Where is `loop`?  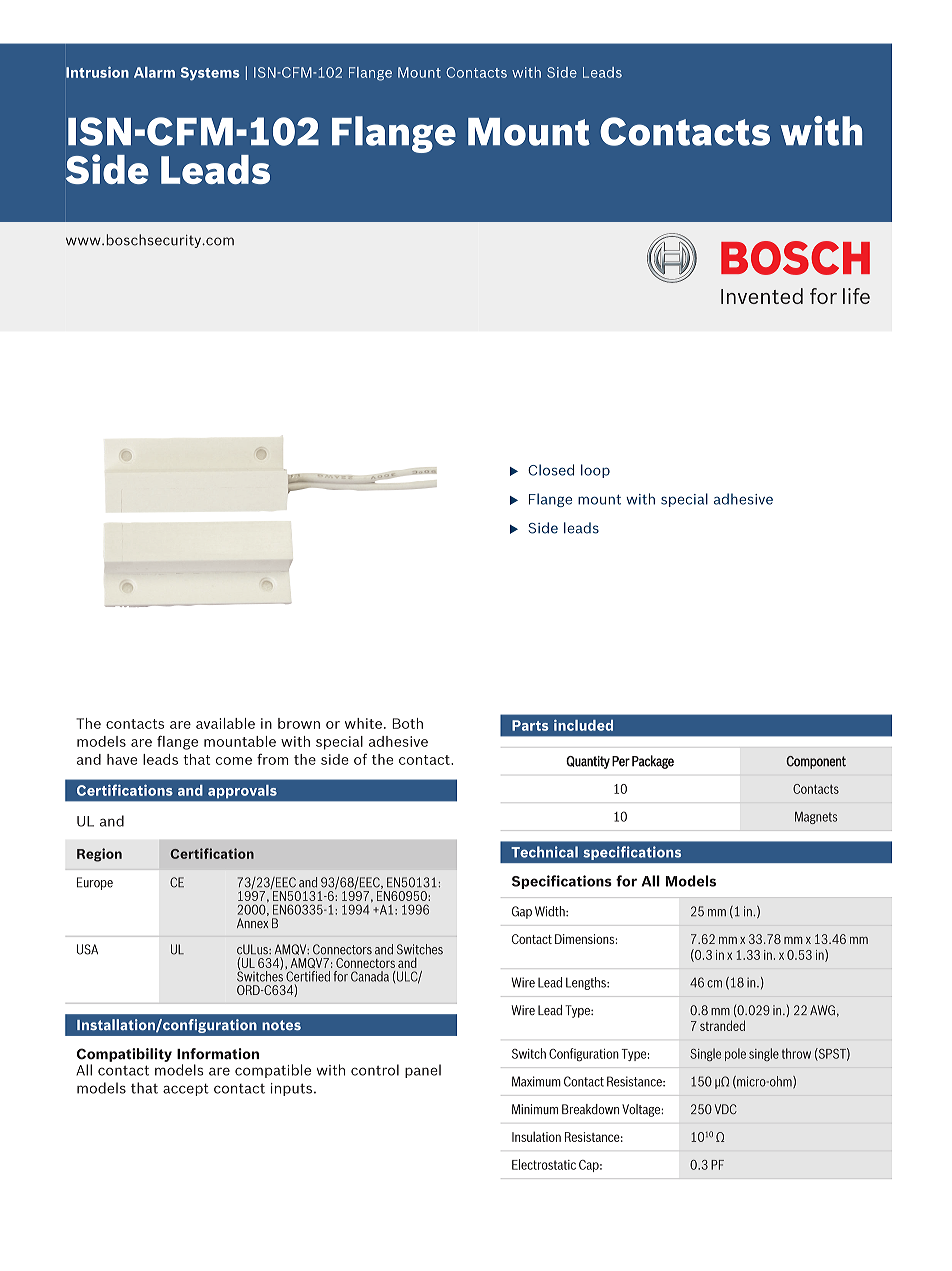
loop is located at coordinates (595, 471).
